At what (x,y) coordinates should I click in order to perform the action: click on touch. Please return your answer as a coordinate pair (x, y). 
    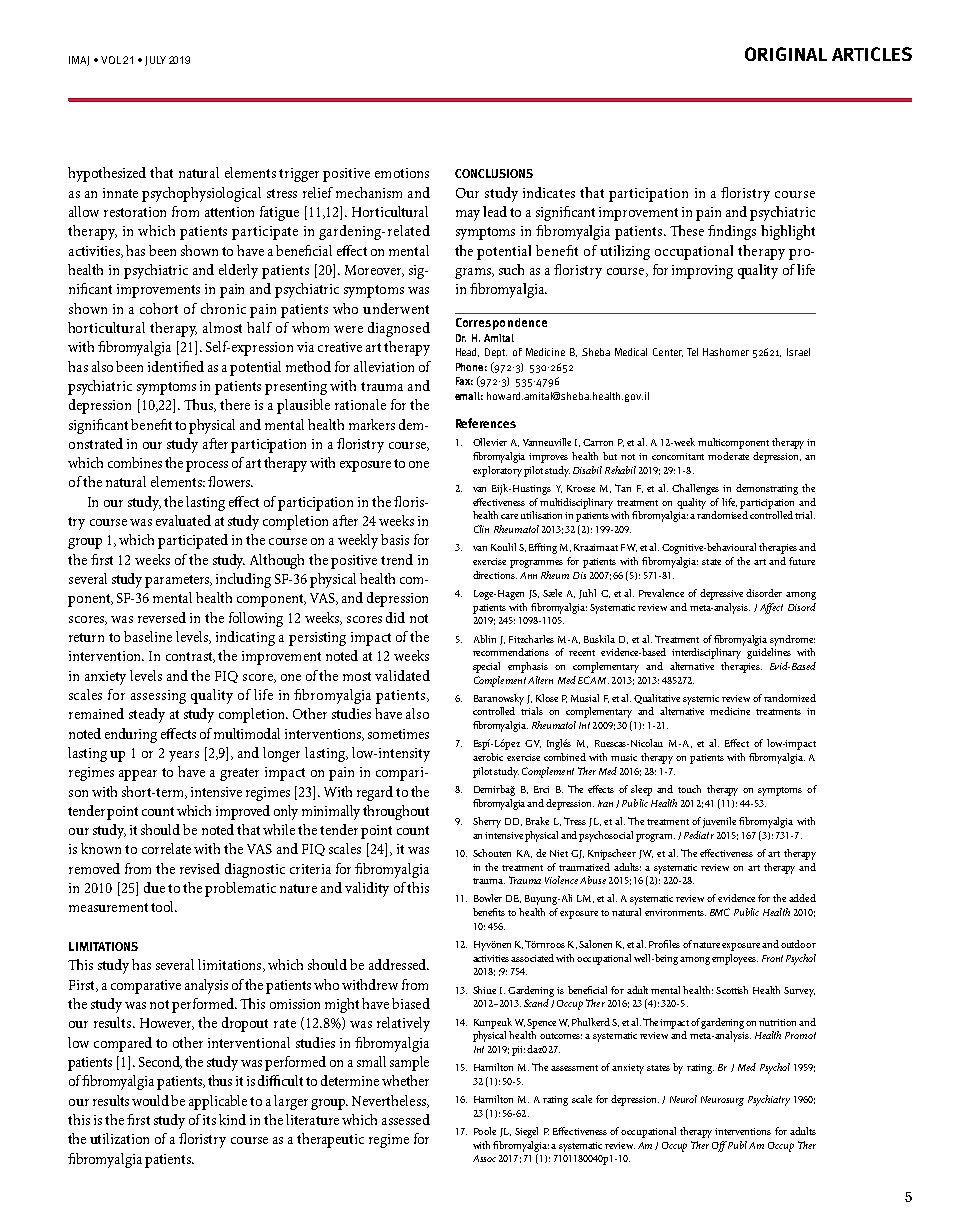
    Looking at the image, I should click on (689, 789).
